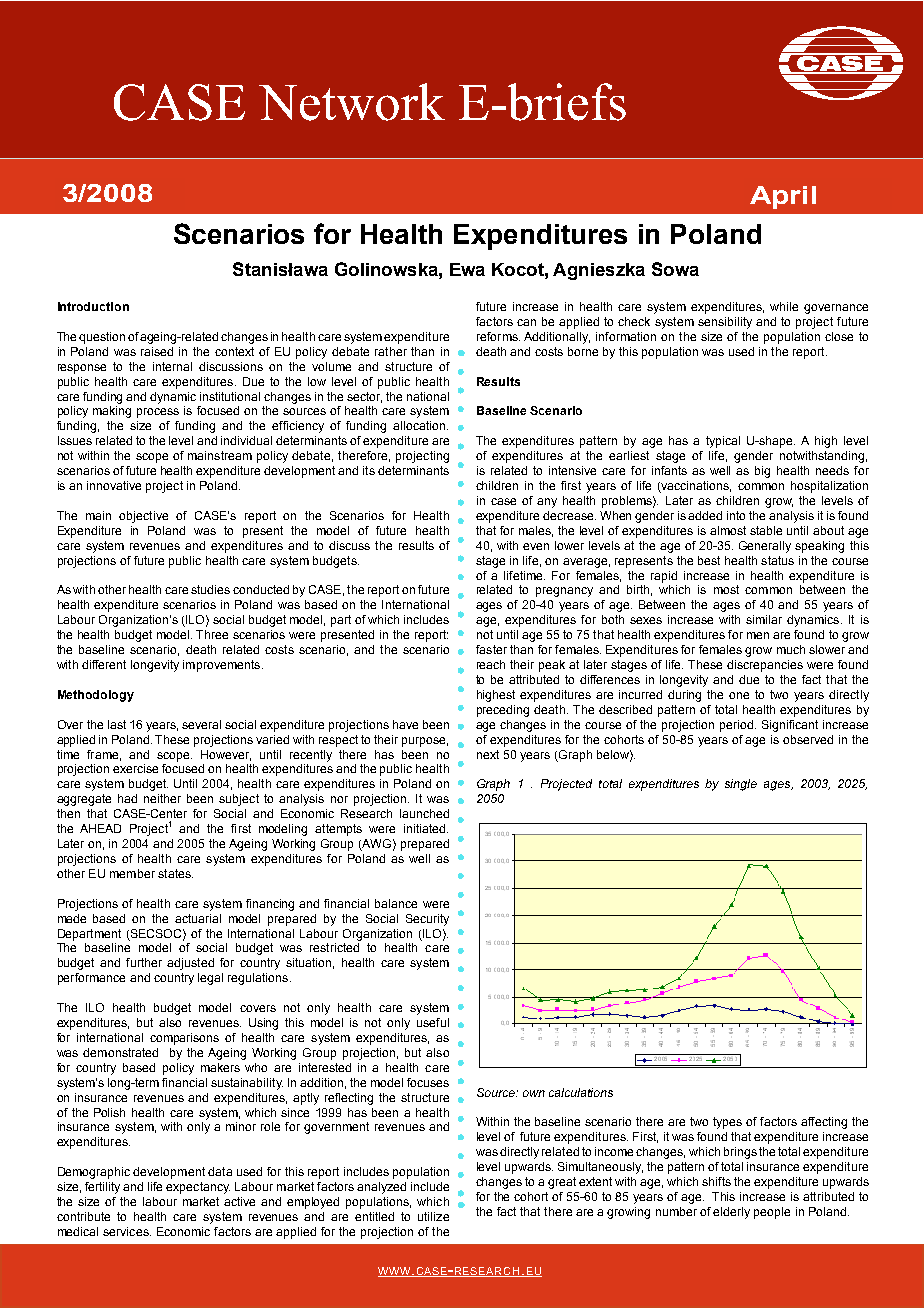  What do you see at coordinates (783, 197) in the screenshot?
I see `April` at bounding box center [783, 197].
